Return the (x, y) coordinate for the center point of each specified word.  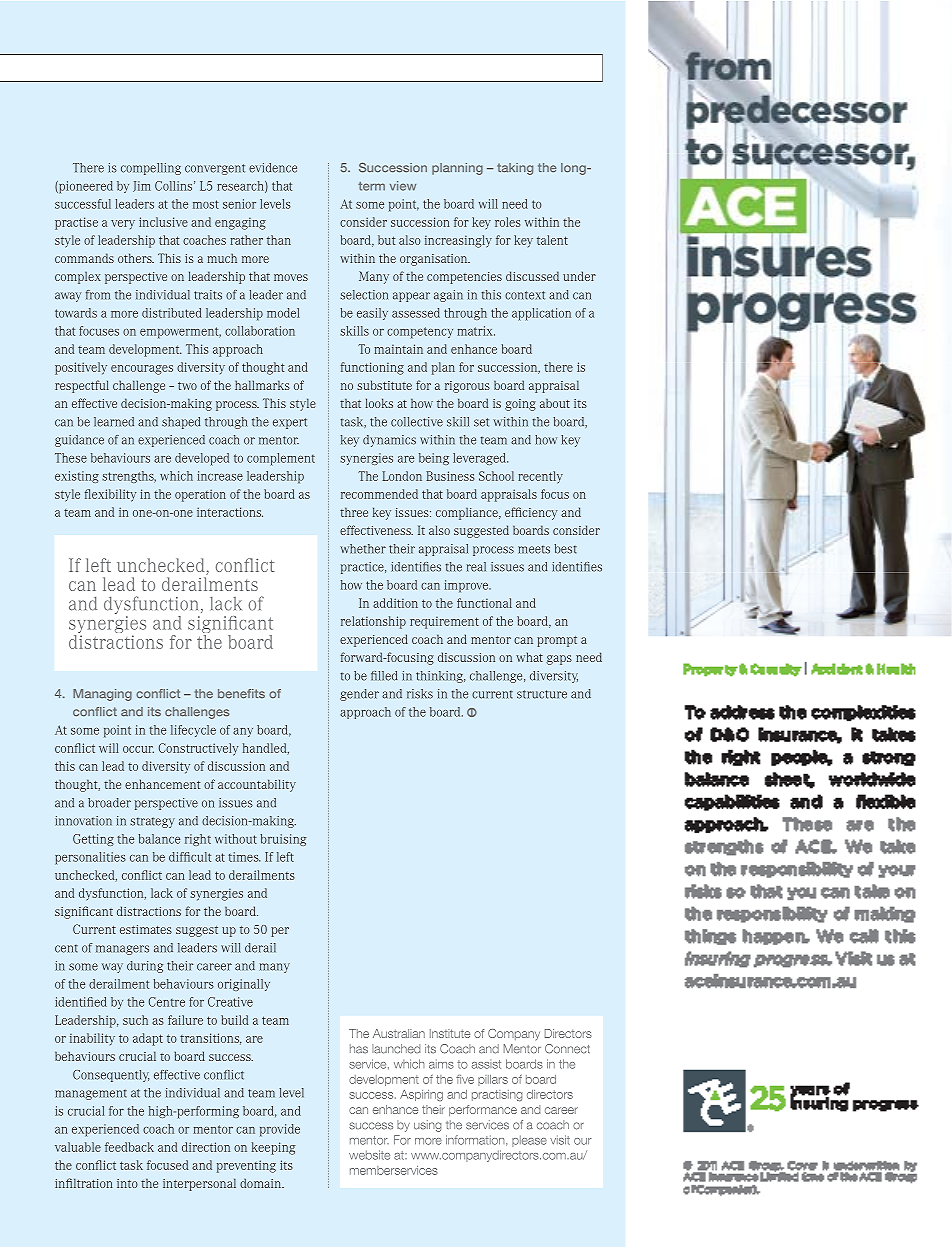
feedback (129, 1147)
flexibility (110, 495)
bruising (283, 840)
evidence (273, 168)
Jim (142, 186)
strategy (152, 822)
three (354, 512)
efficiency (531, 513)
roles (507, 222)
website (369, 1155)
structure (542, 694)
